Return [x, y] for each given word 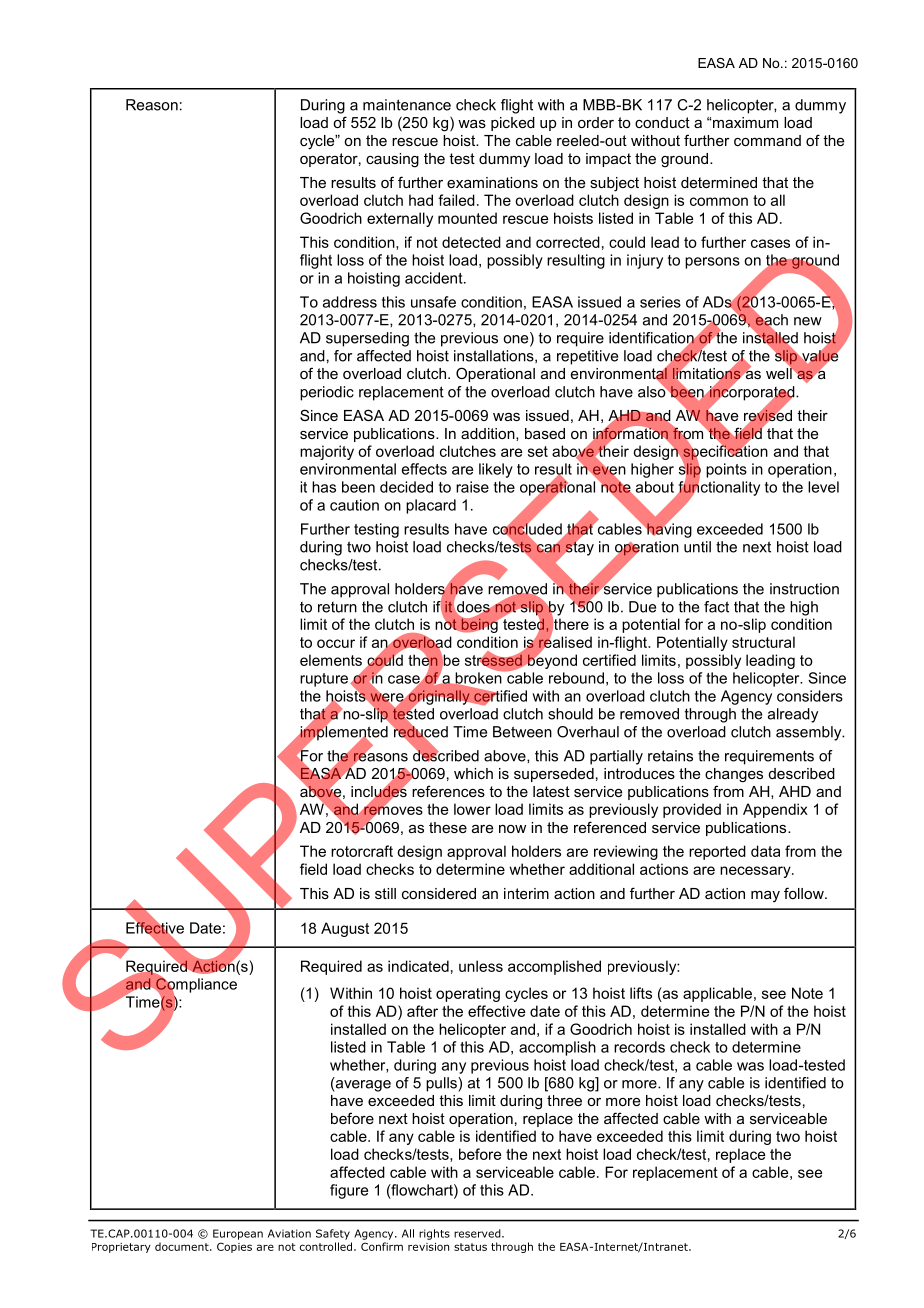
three [564, 1100]
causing [392, 160]
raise [472, 487]
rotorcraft [362, 851]
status [470, 1247]
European [238, 1234]
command [767, 140]
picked [513, 124]
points [726, 470]
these [448, 827]
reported [717, 852]
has [324, 487]
